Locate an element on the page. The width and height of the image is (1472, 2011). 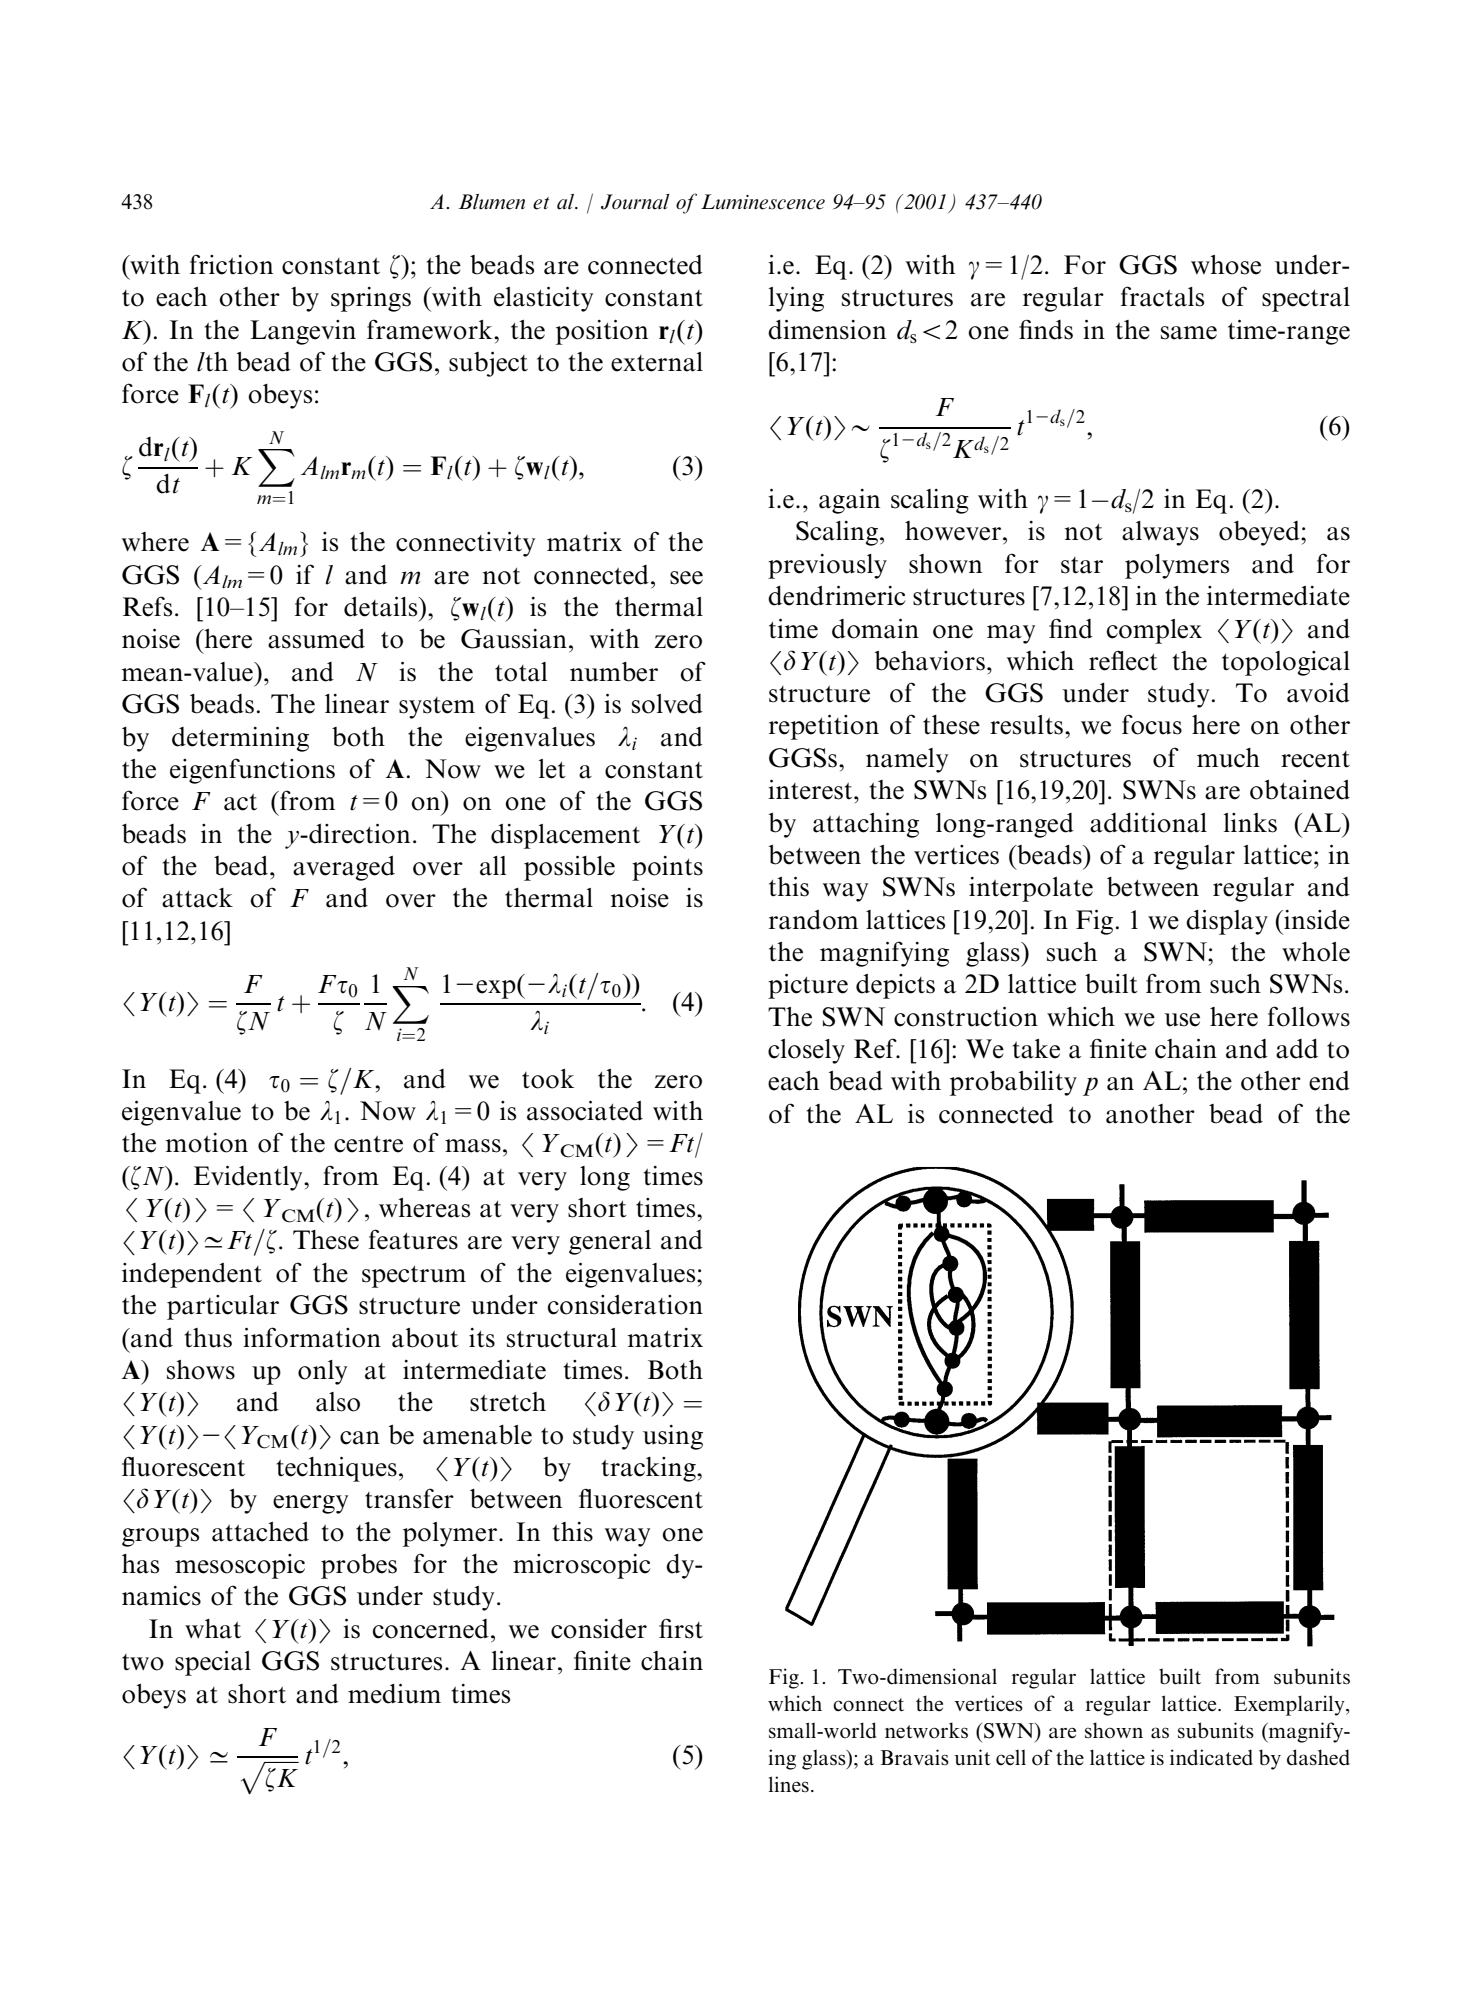
special is located at coordinates (213, 1663).
